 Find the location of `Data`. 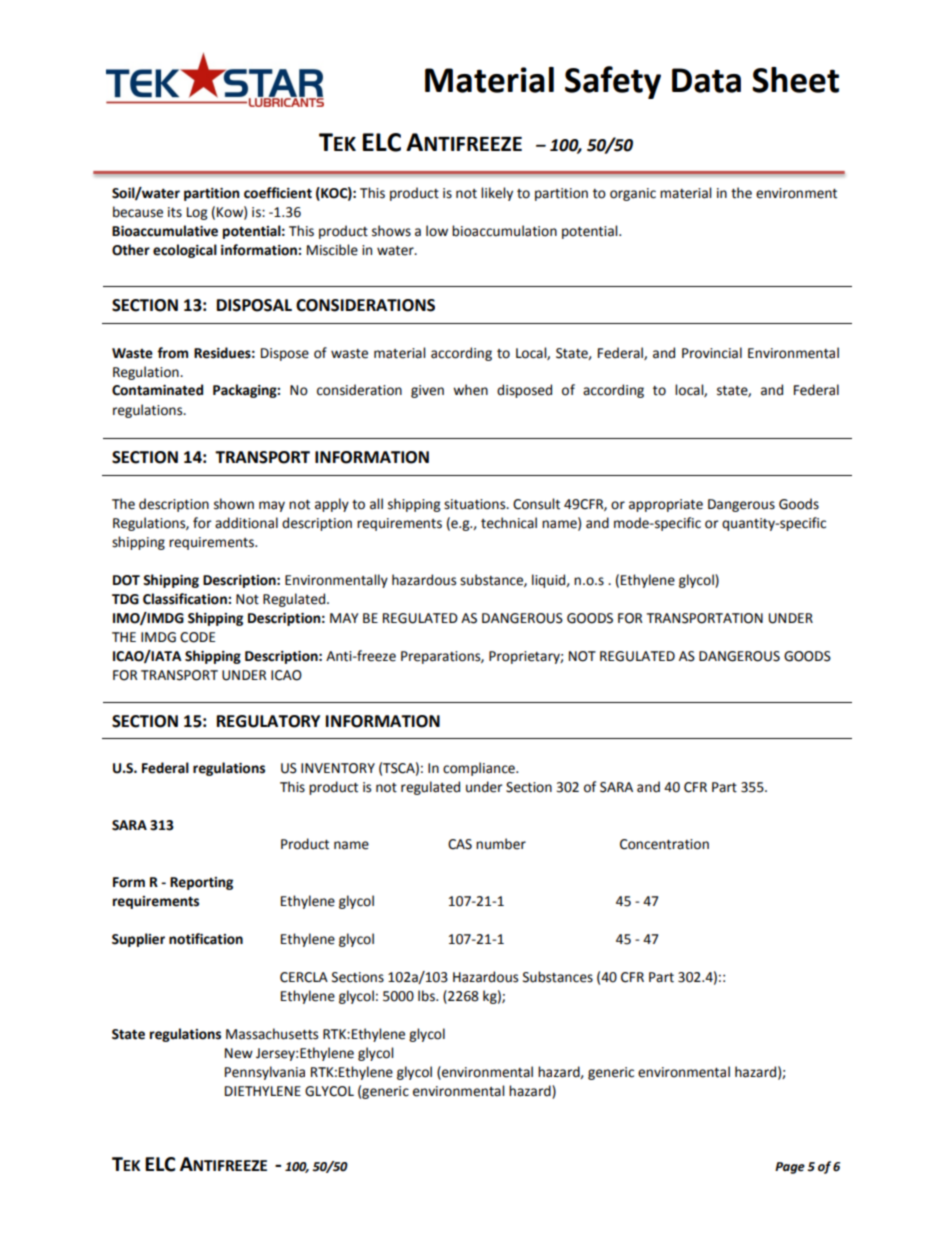

Data is located at coordinates (706, 80).
